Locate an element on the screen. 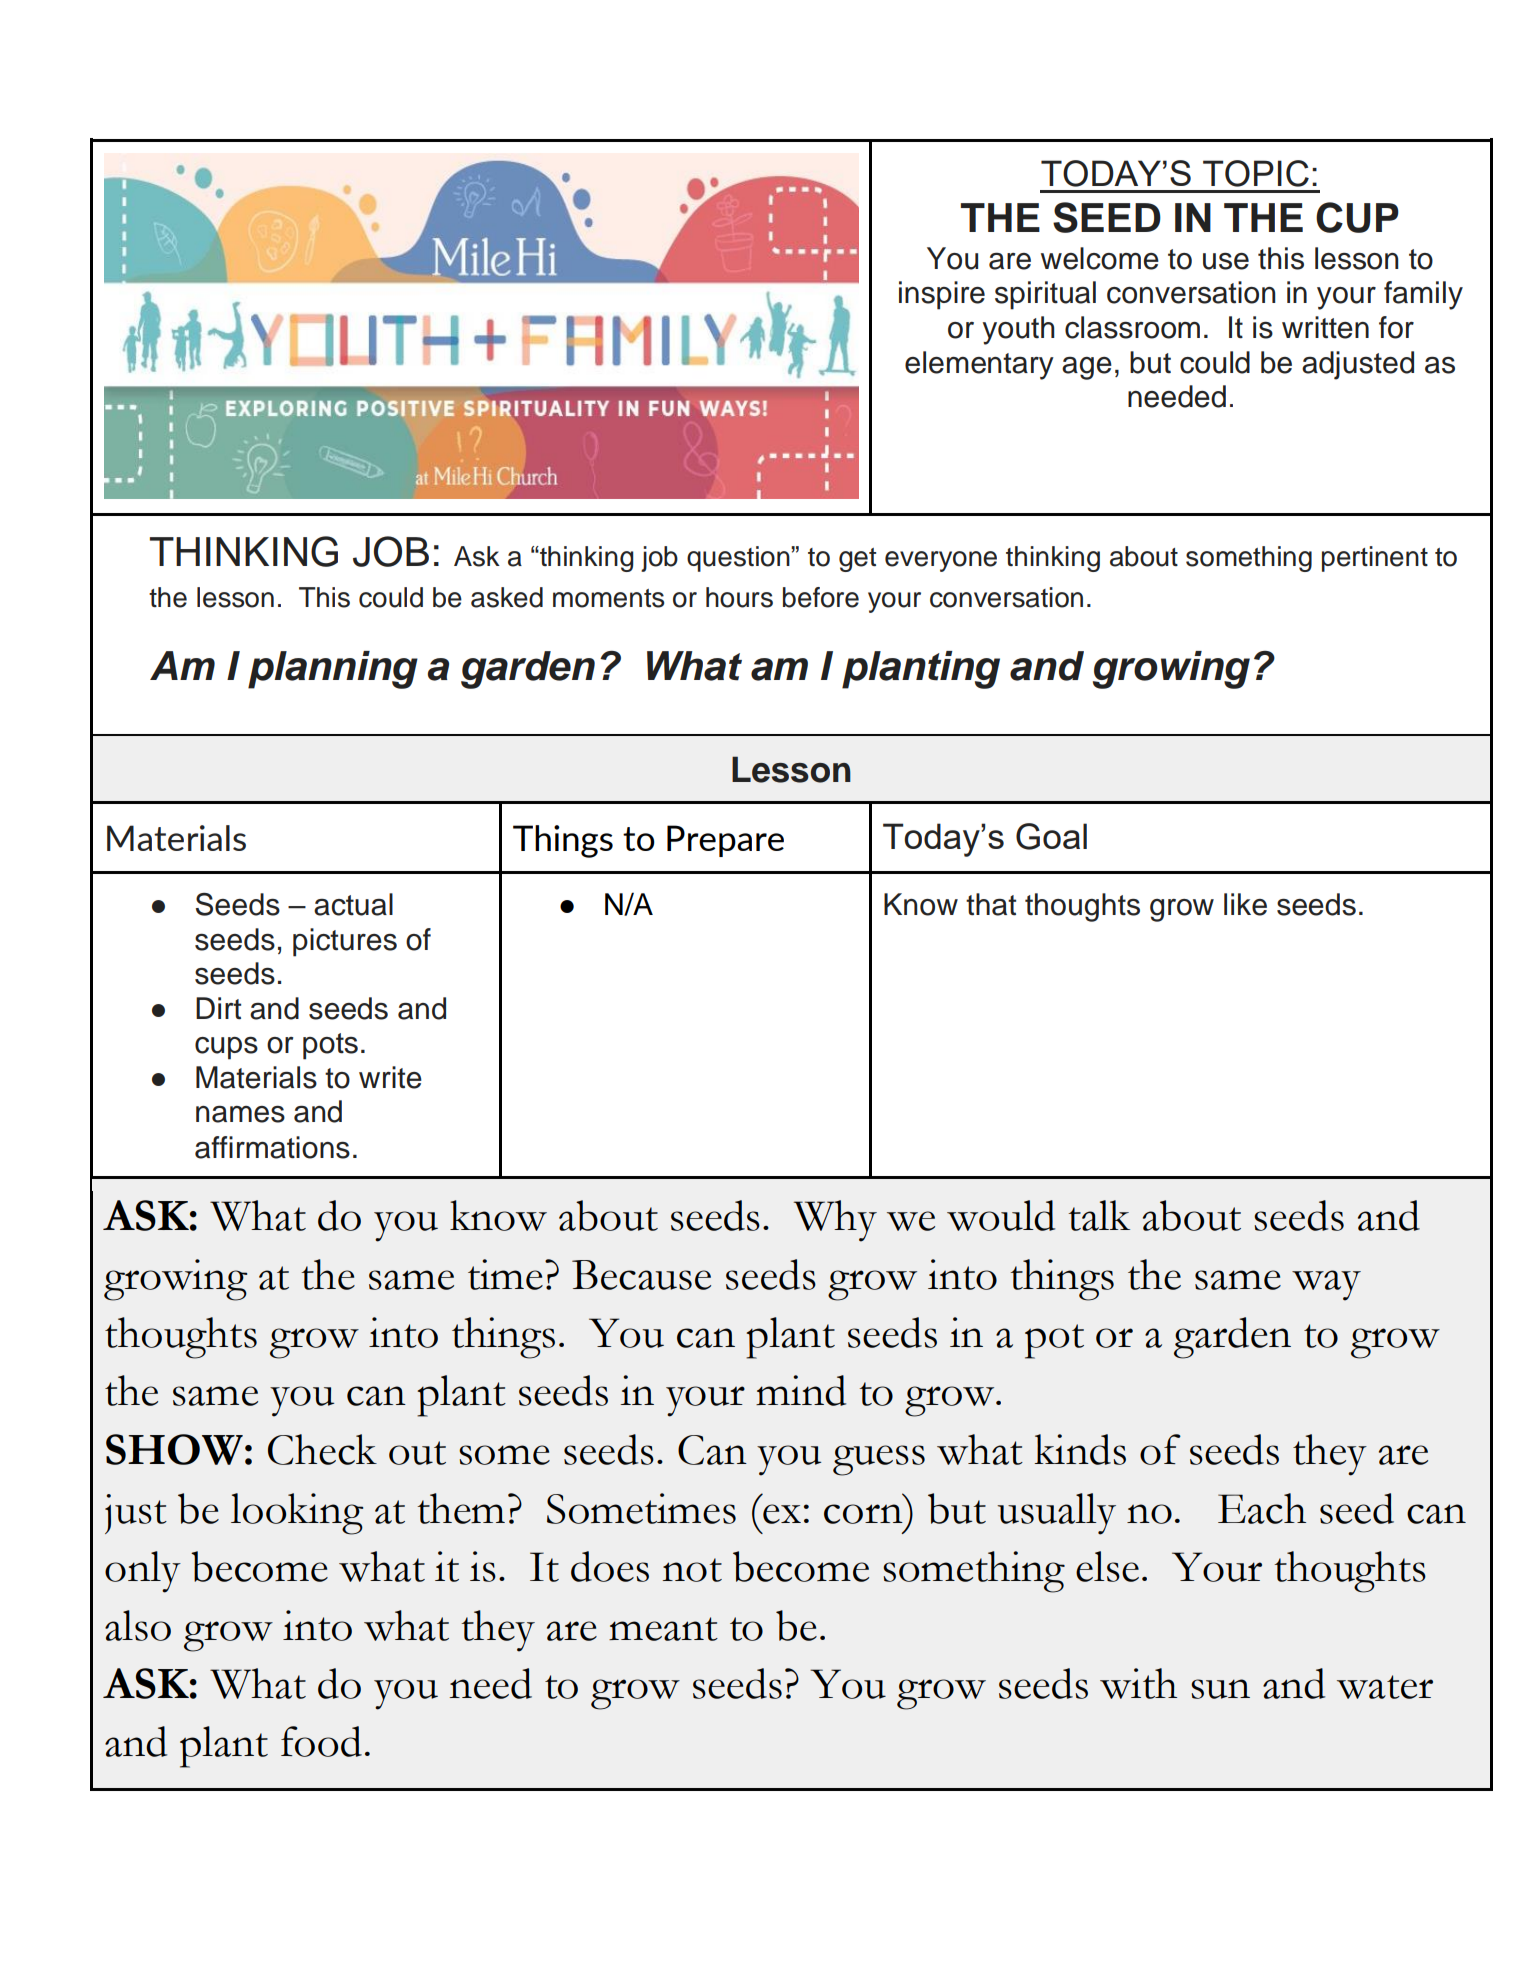 The height and width of the screenshot is (1988, 1536). asked is located at coordinates (507, 597).
